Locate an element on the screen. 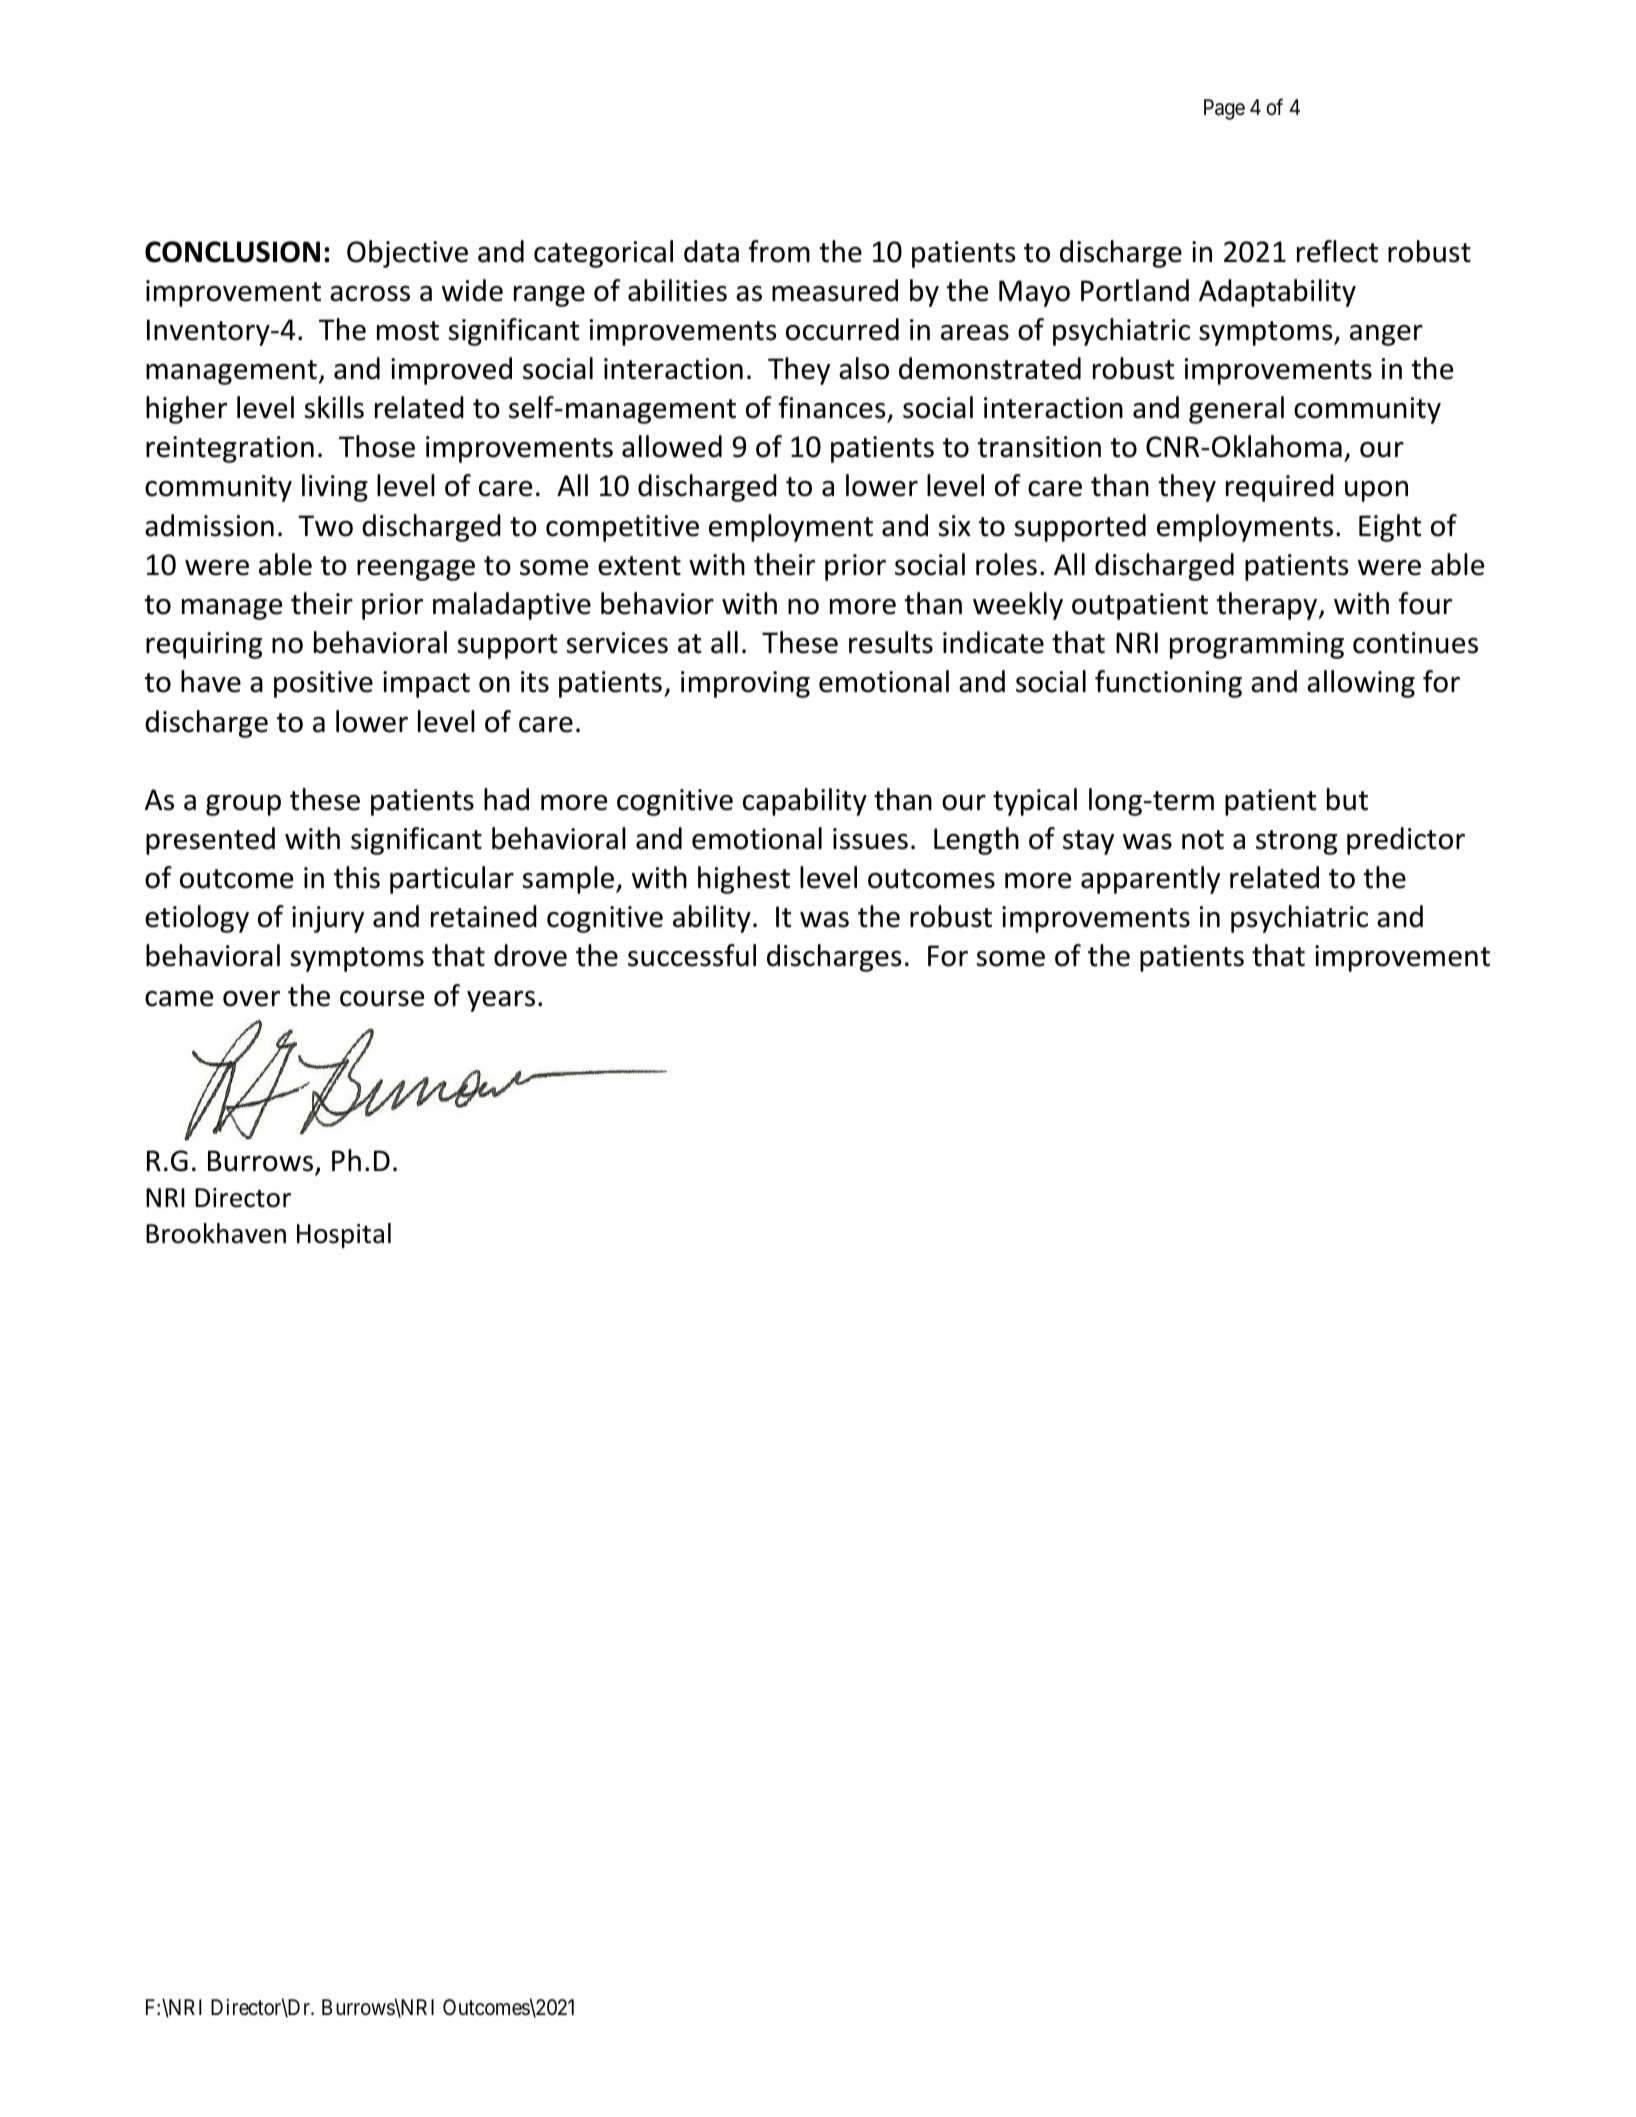  from is located at coordinates (779, 251).
